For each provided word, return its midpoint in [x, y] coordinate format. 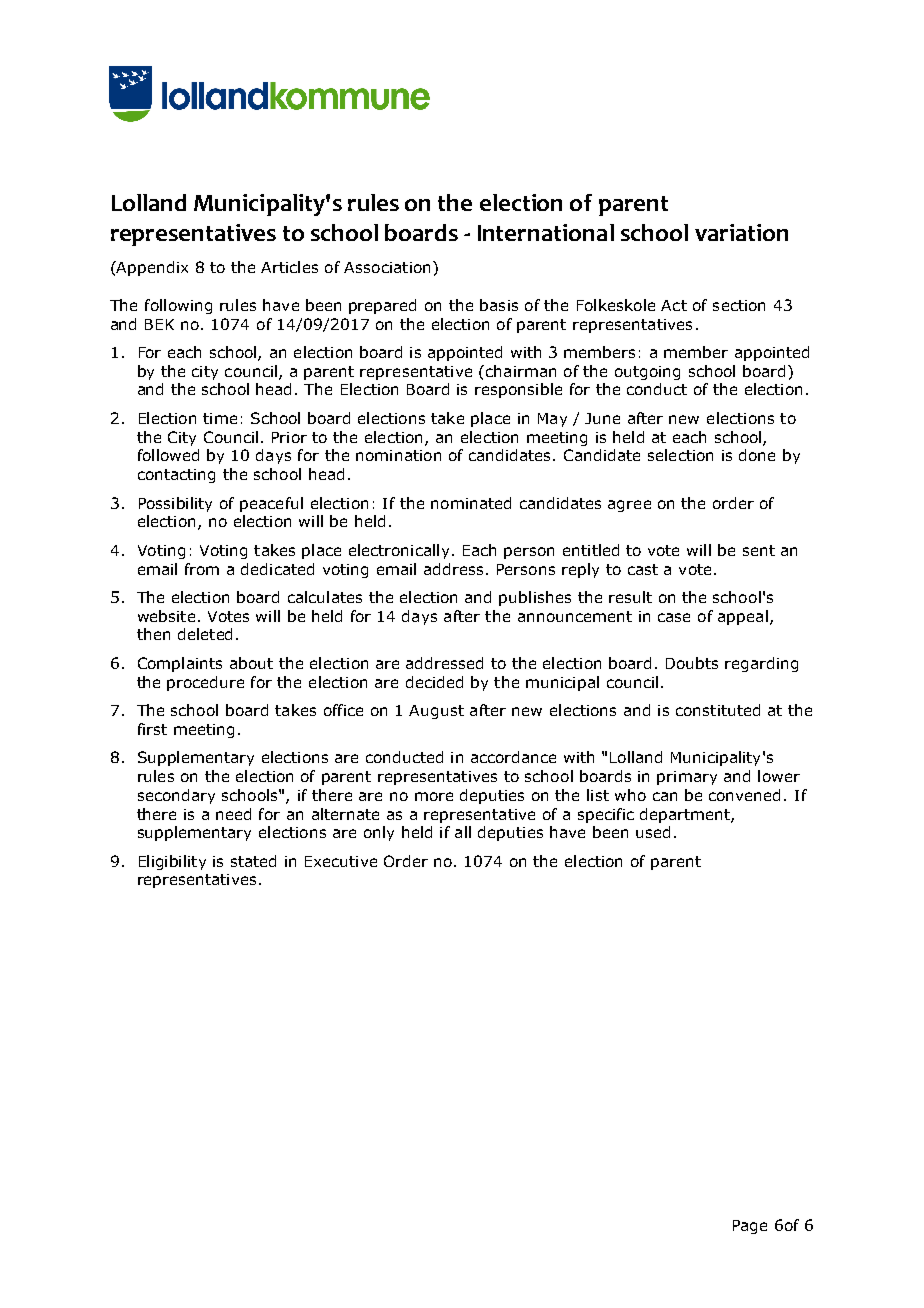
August [436, 712]
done [757, 455]
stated [253, 861]
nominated [471, 503]
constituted [718, 710]
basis [499, 305]
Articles [289, 267]
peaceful [271, 504]
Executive [341, 861]
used [653, 832]
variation [741, 232]
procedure [205, 683]
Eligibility [172, 862]
